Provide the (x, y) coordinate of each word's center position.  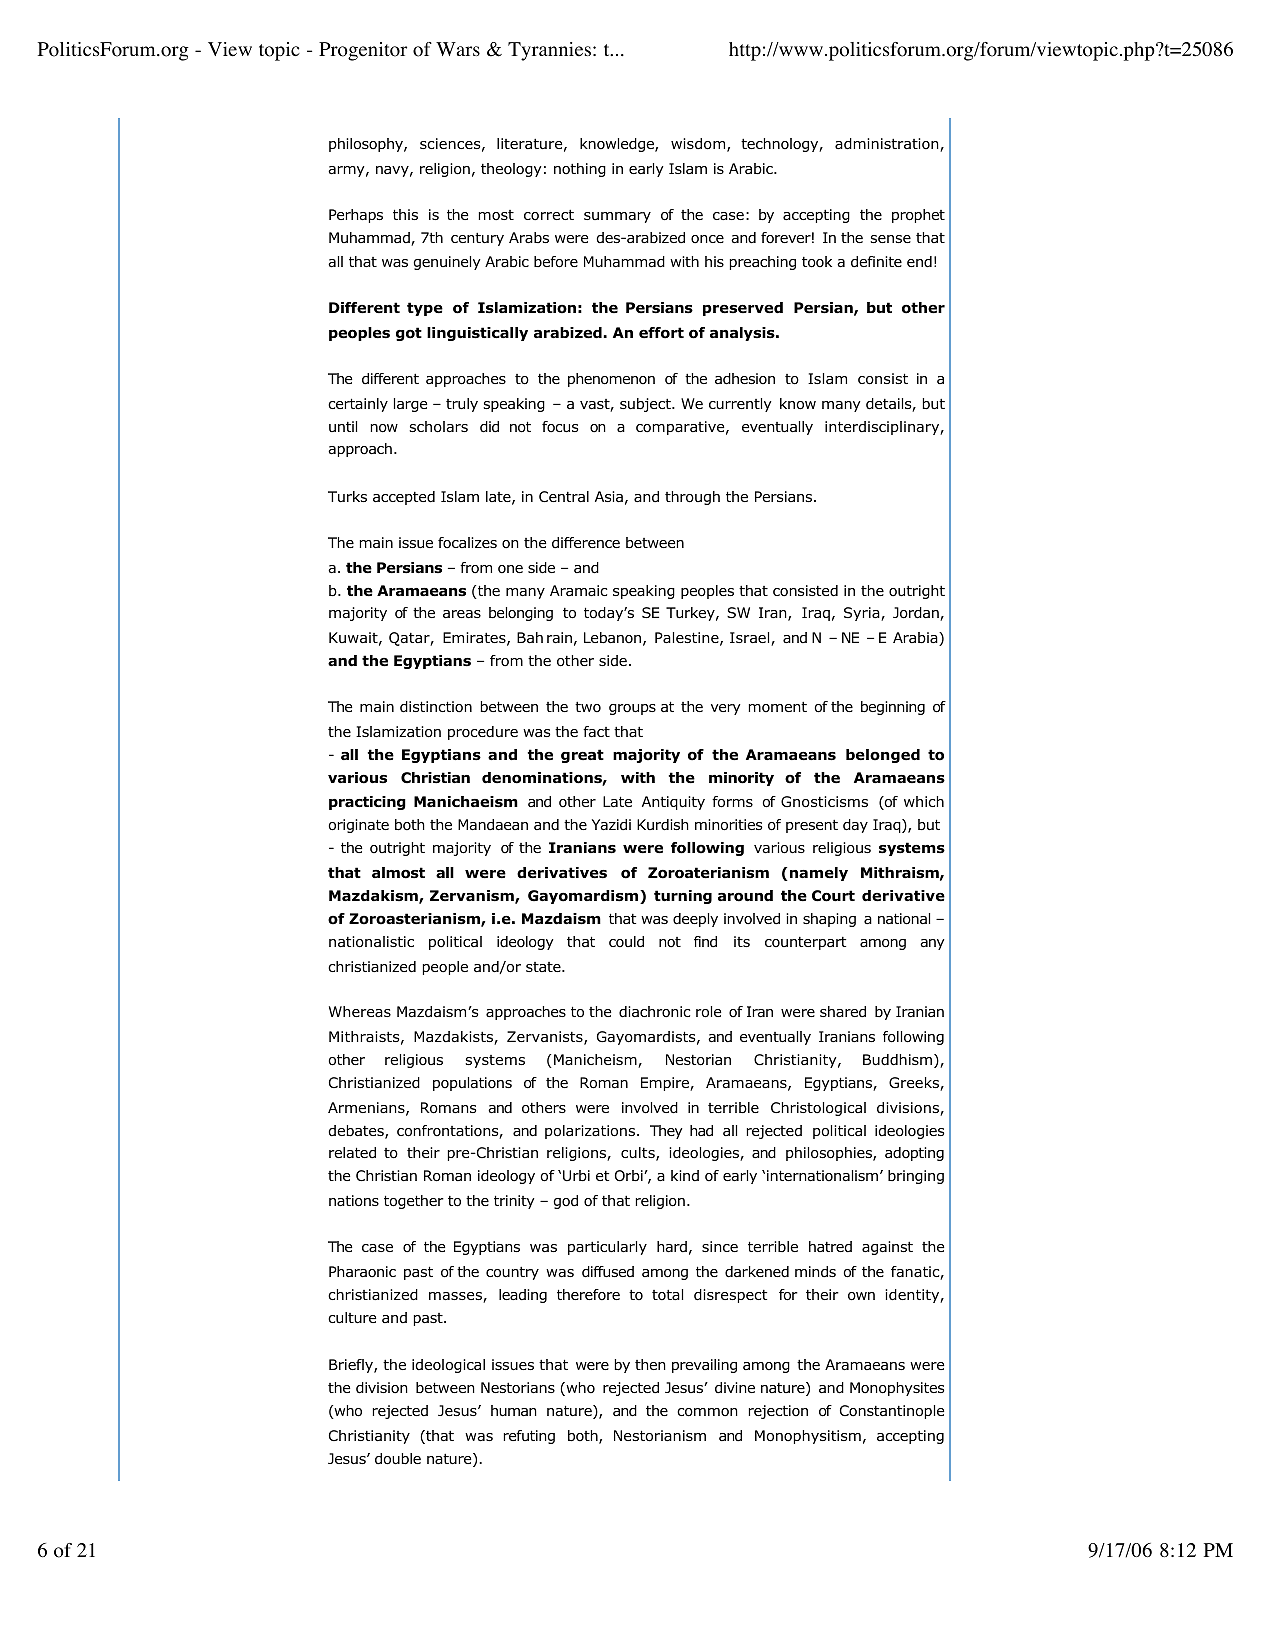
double (398, 1459)
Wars (458, 49)
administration (888, 145)
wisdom (699, 145)
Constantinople (892, 1412)
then (650, 1364)
